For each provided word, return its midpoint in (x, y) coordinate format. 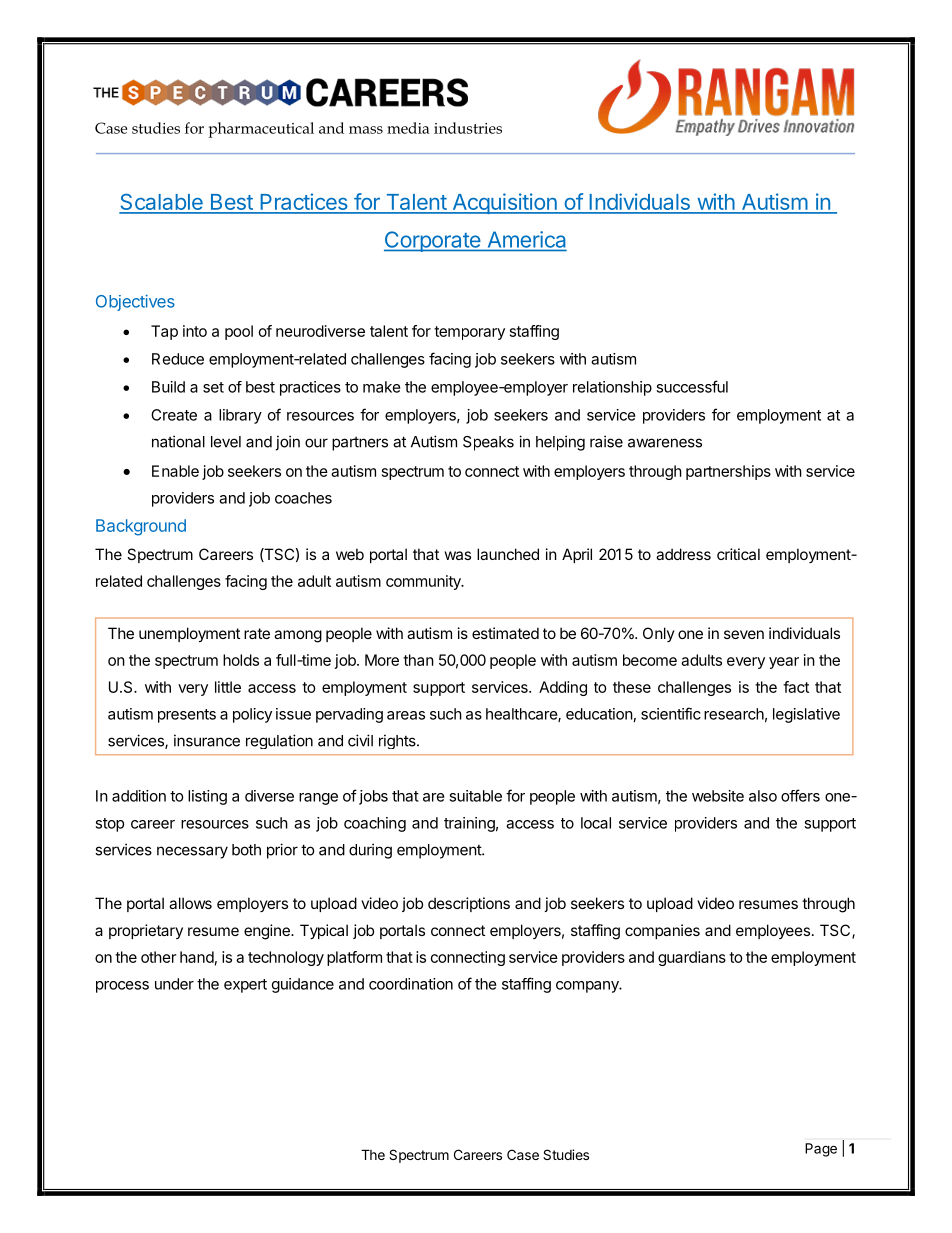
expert (245, 986)
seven (744, 634)
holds (241, 660)
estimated (505, 633)
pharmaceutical (261, 130)
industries (468, 128)
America (525, 240)
